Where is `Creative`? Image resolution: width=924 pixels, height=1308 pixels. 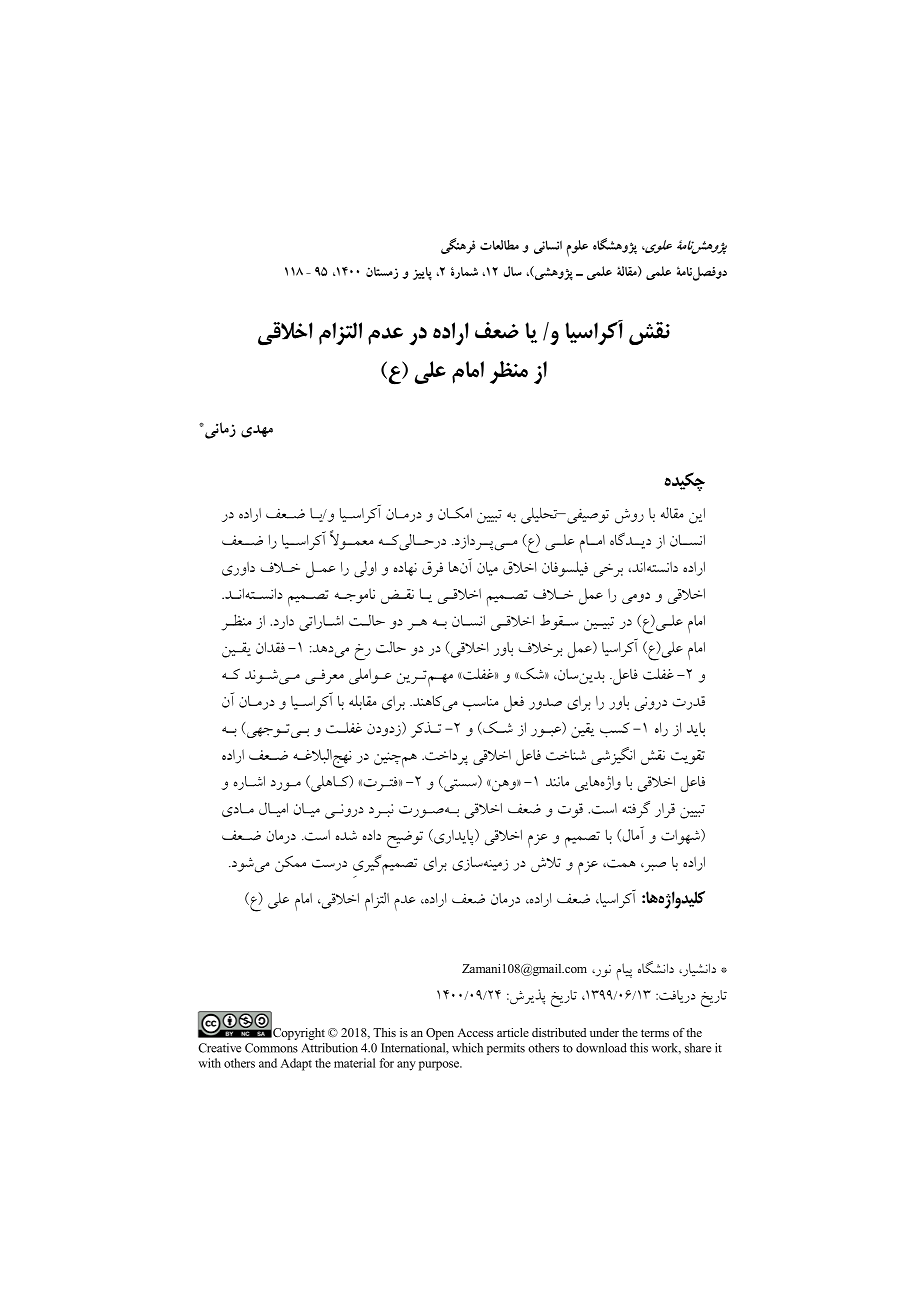 Creative is located at coordinates (219, 1048).
